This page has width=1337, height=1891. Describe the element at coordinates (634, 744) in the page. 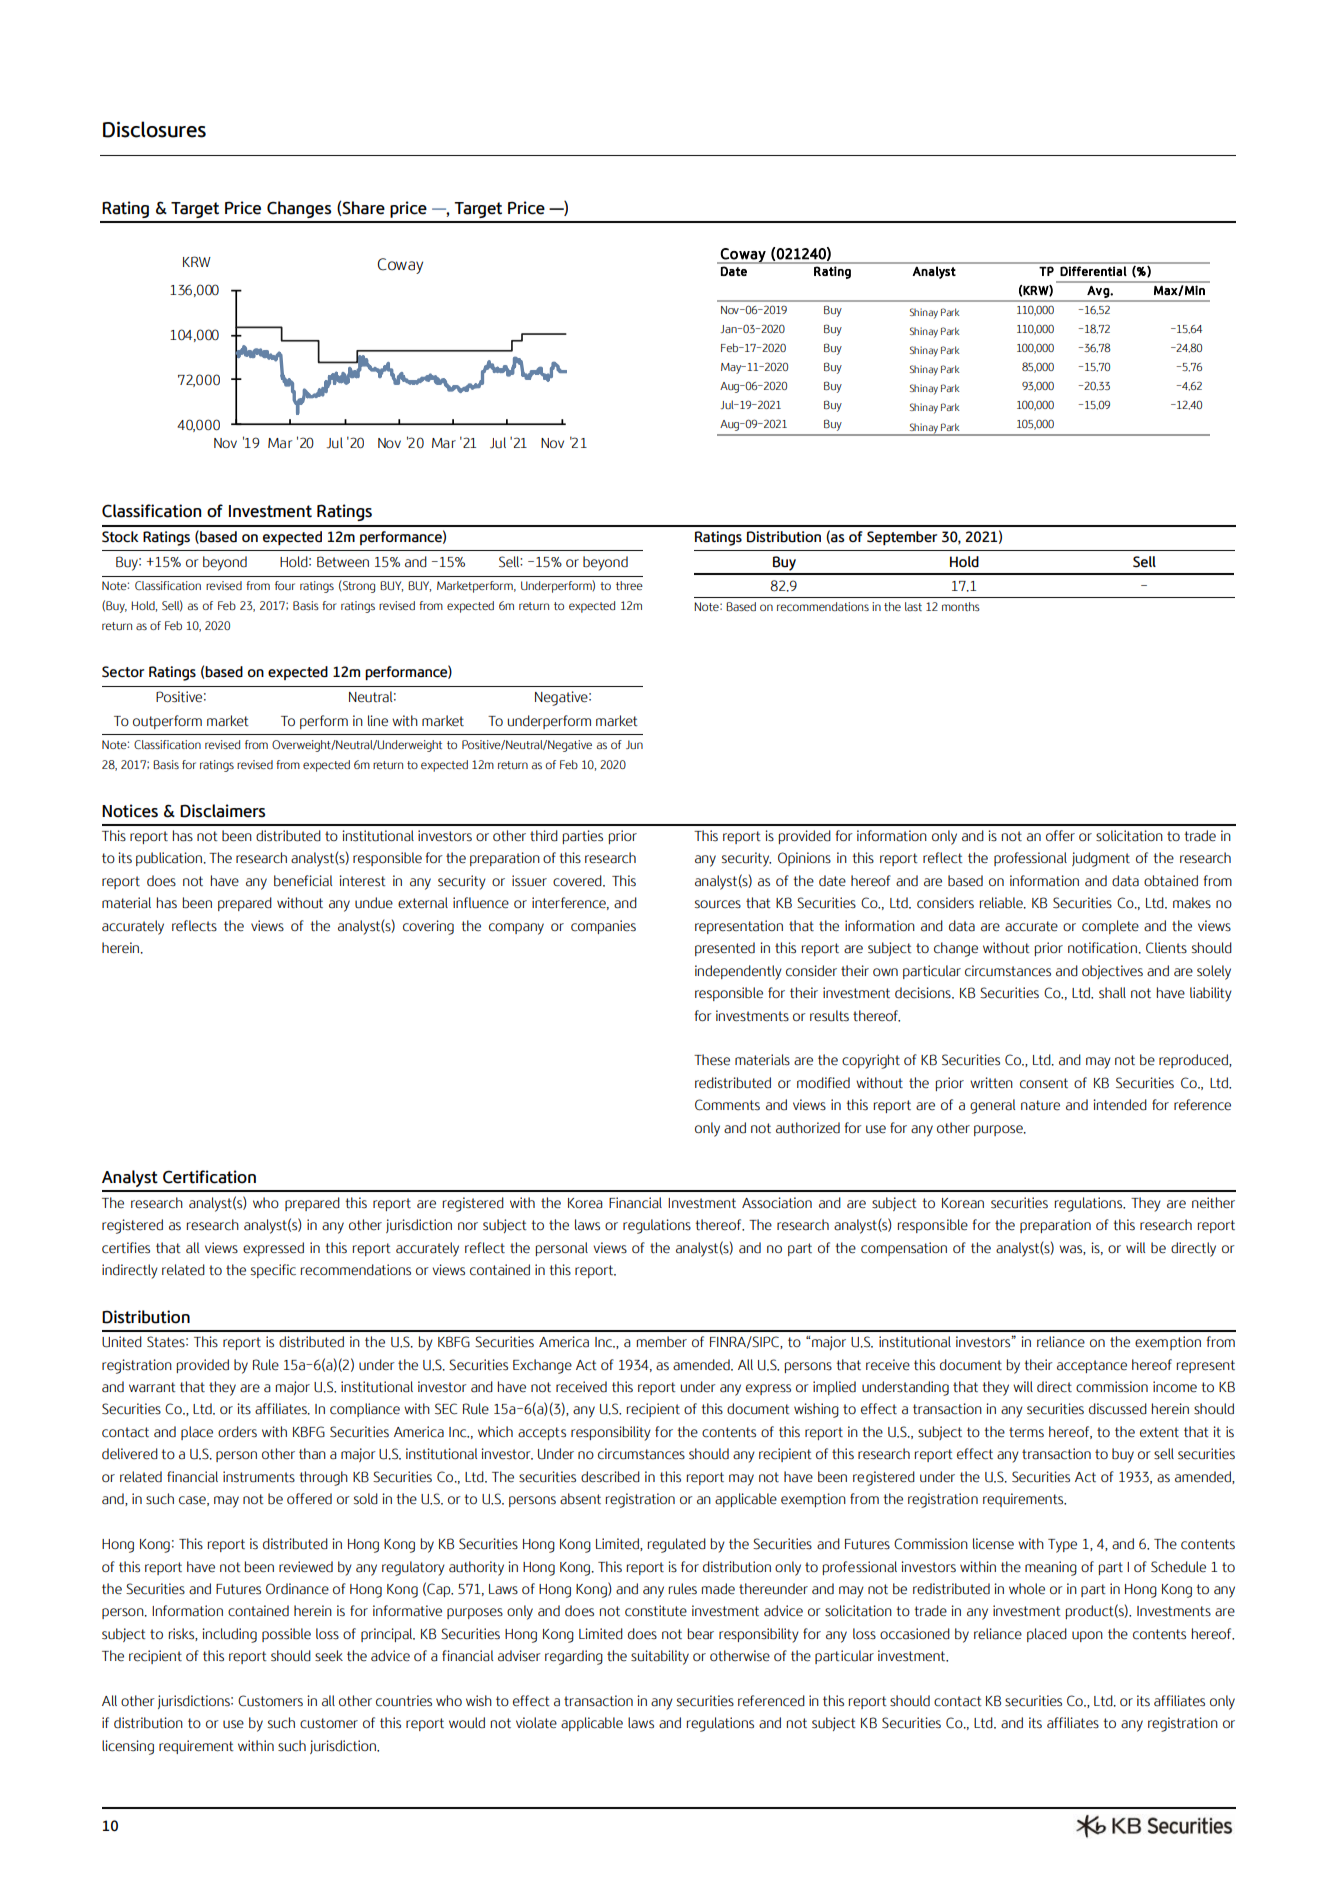

I see `Jun` at that location.
